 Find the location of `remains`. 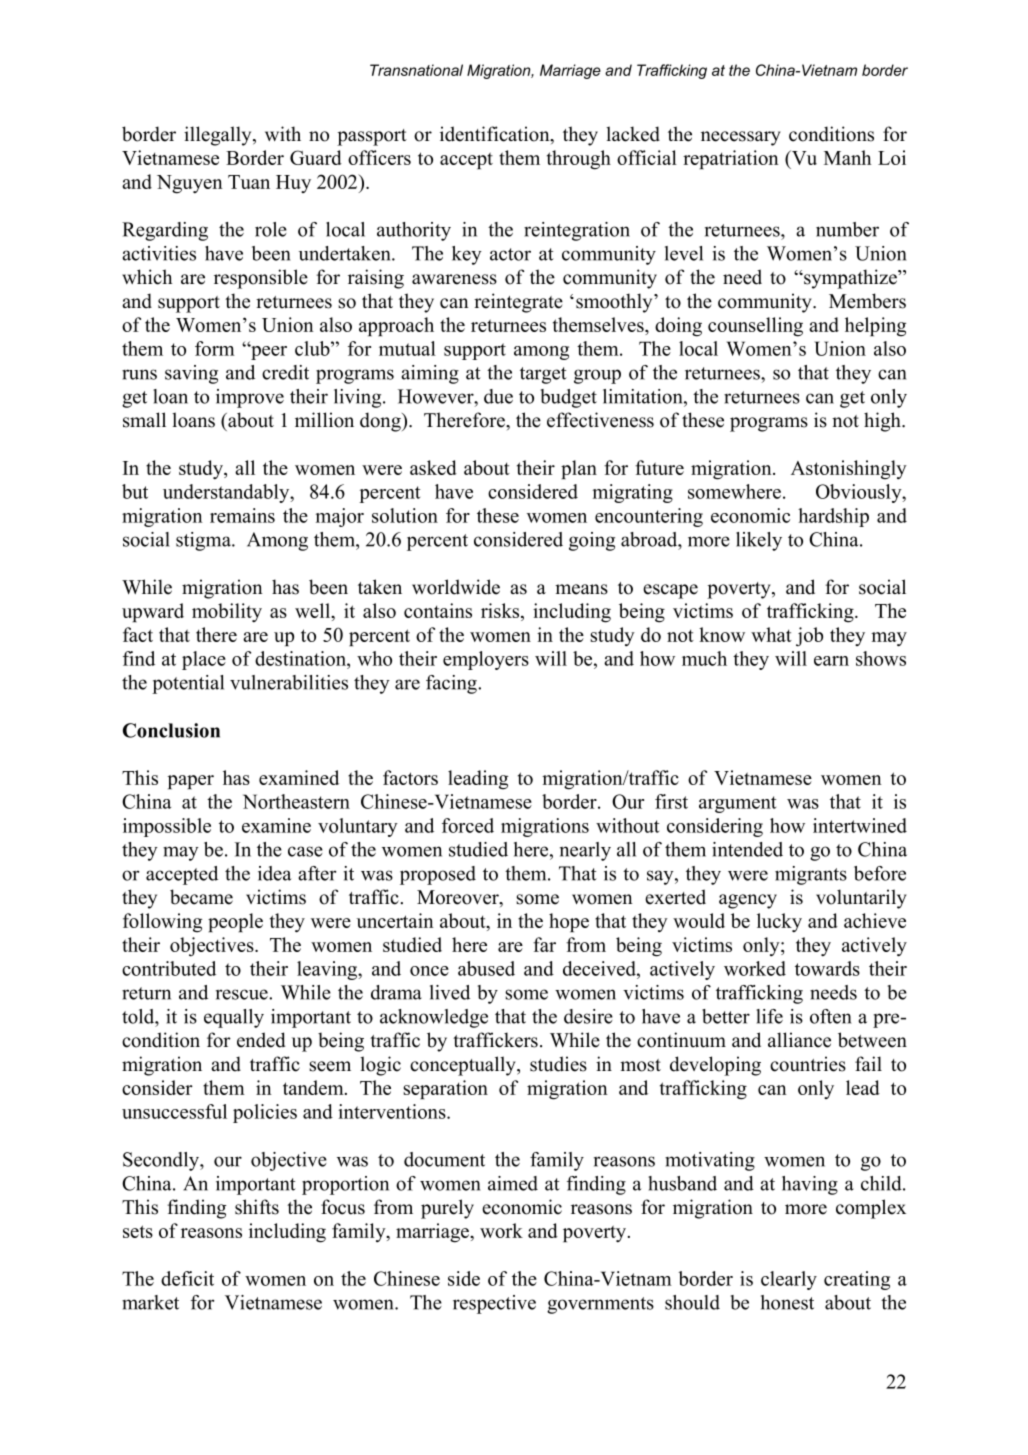

remains is located at coordinates (242, 515).
